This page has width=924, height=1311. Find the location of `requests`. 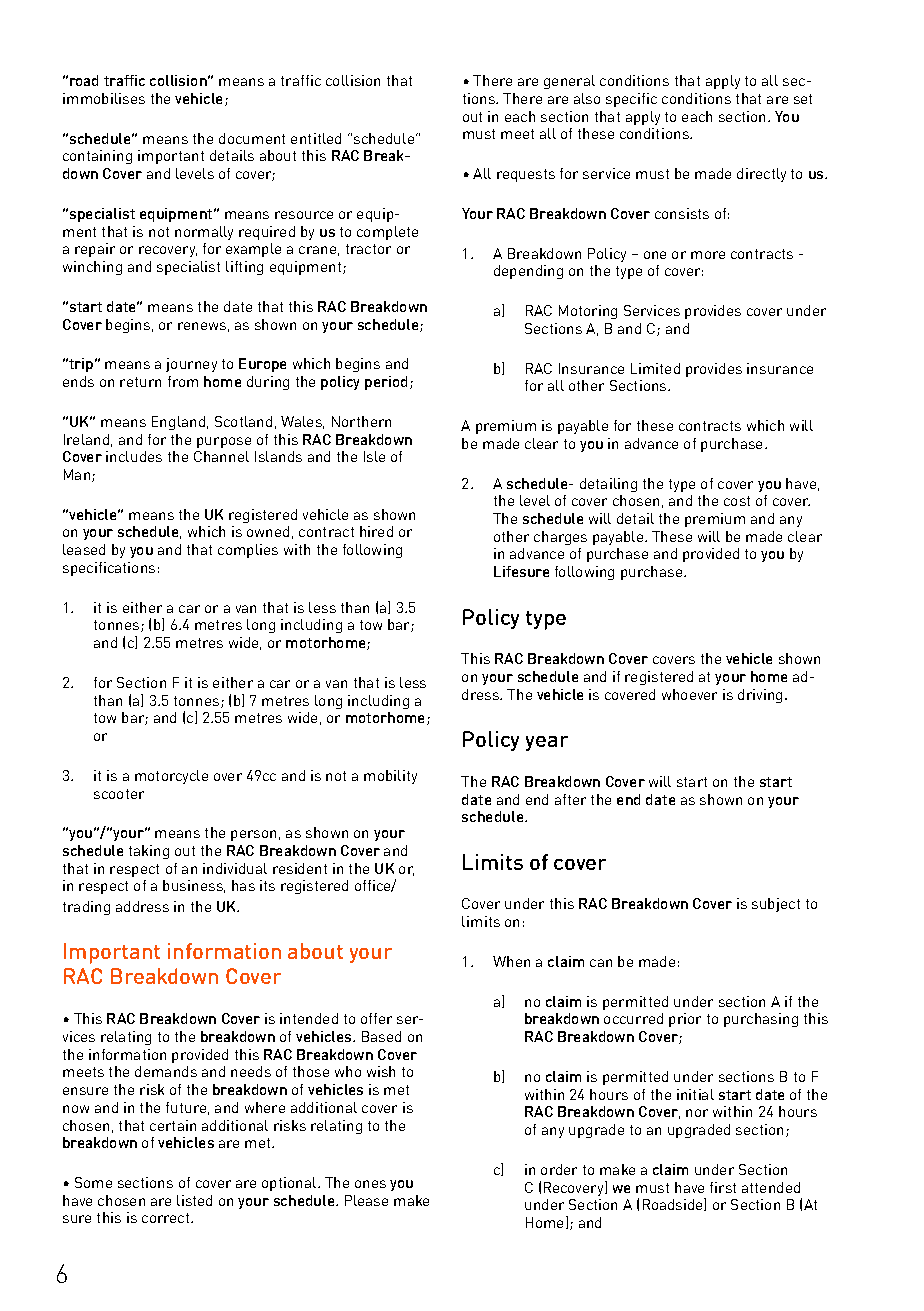

requests is located at coordinates (526, 175).
